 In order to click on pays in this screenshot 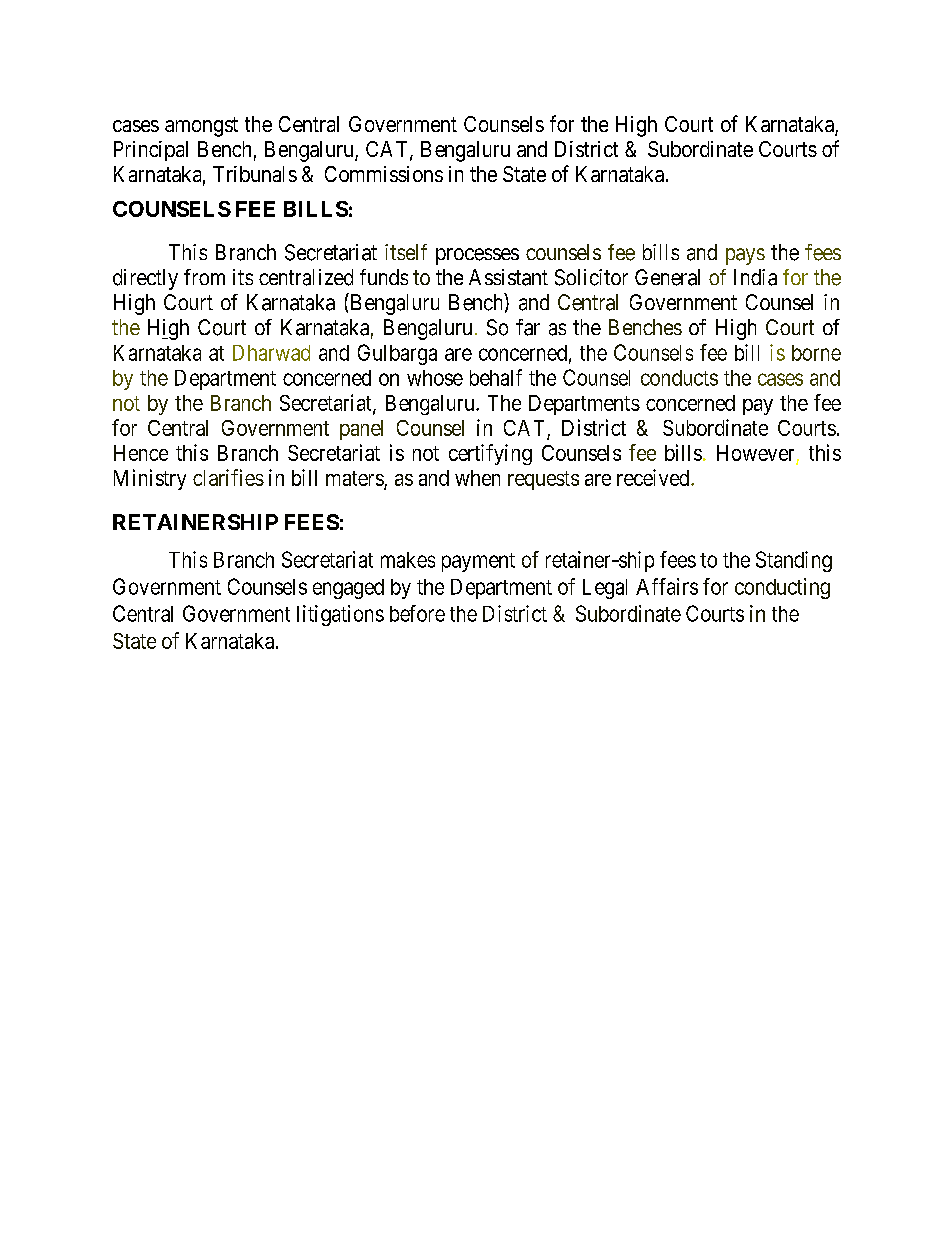, I will do `click(745, 256)`.
